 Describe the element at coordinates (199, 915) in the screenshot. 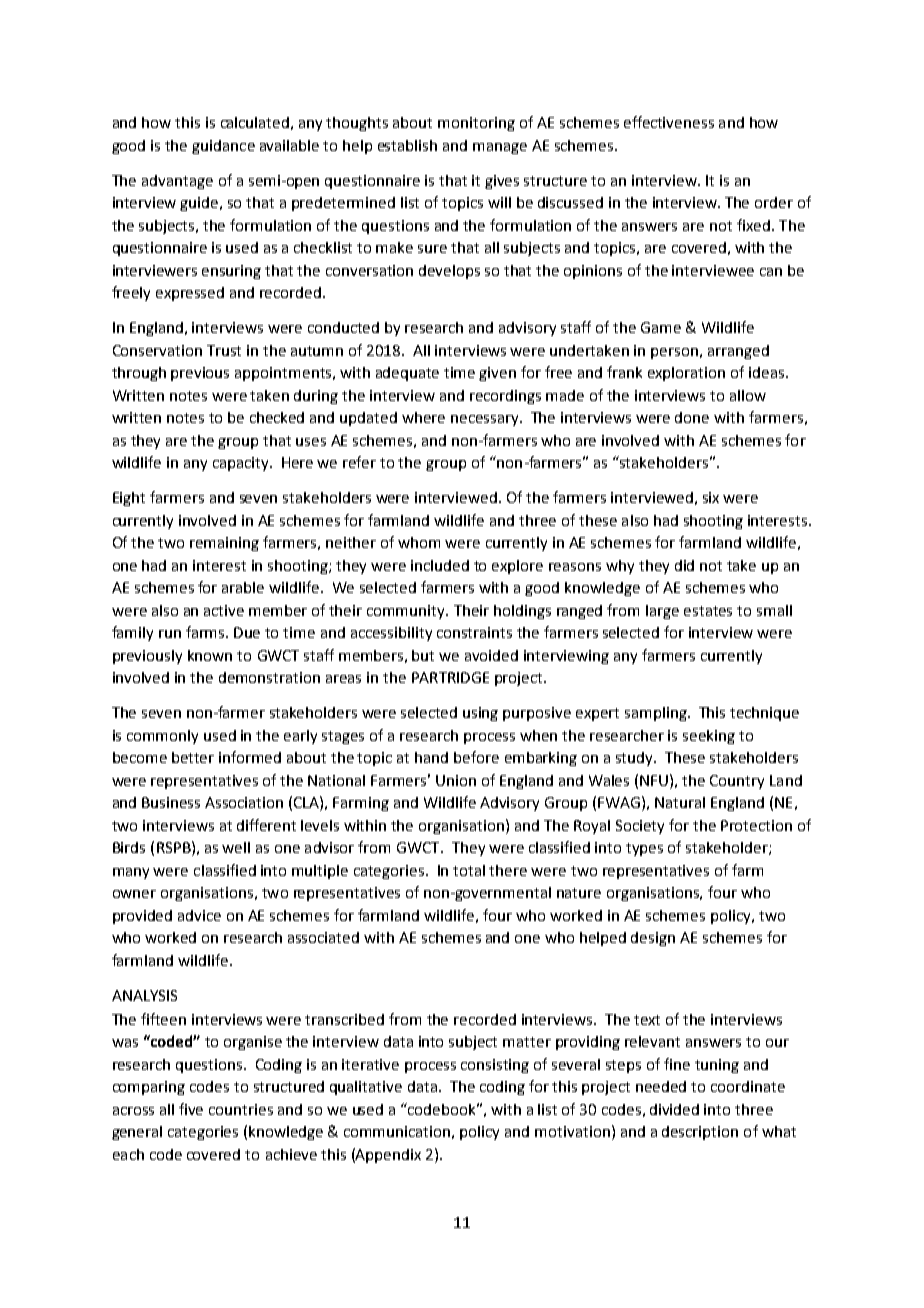

I see `advice` at that location.
